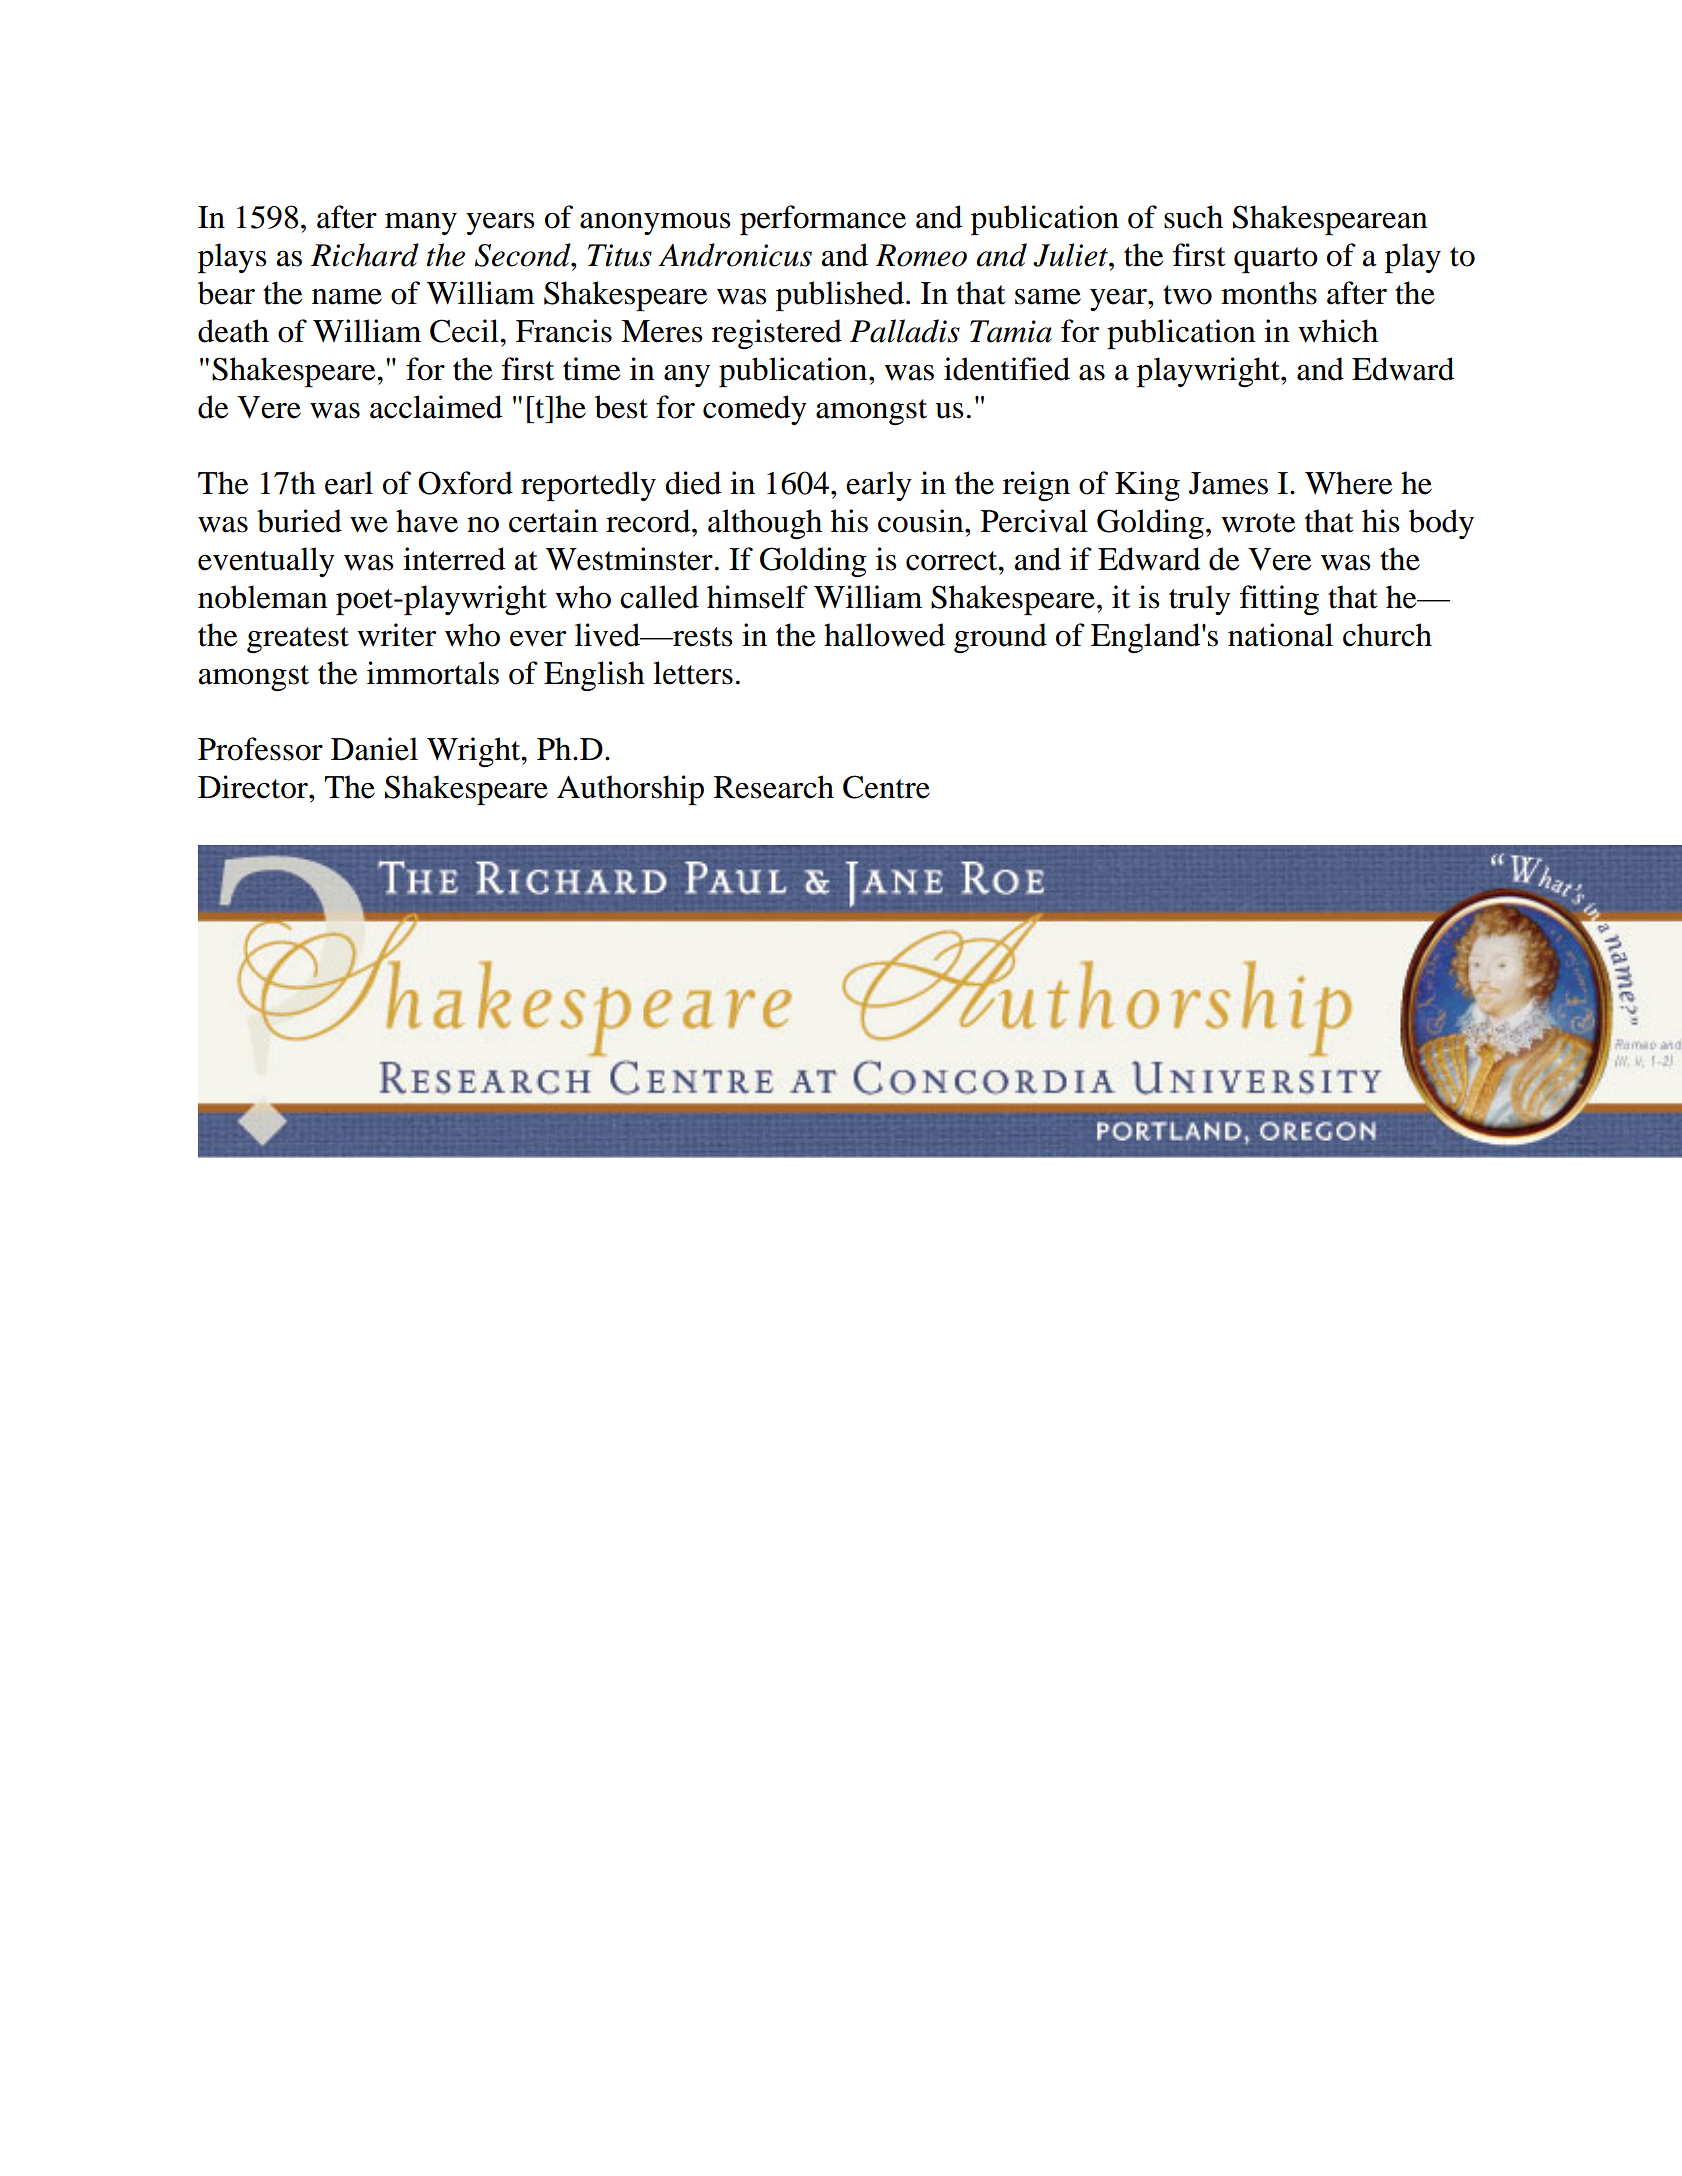 This document has height=2176, width=1682. I want to click on quarto, so click(1276, 260).
